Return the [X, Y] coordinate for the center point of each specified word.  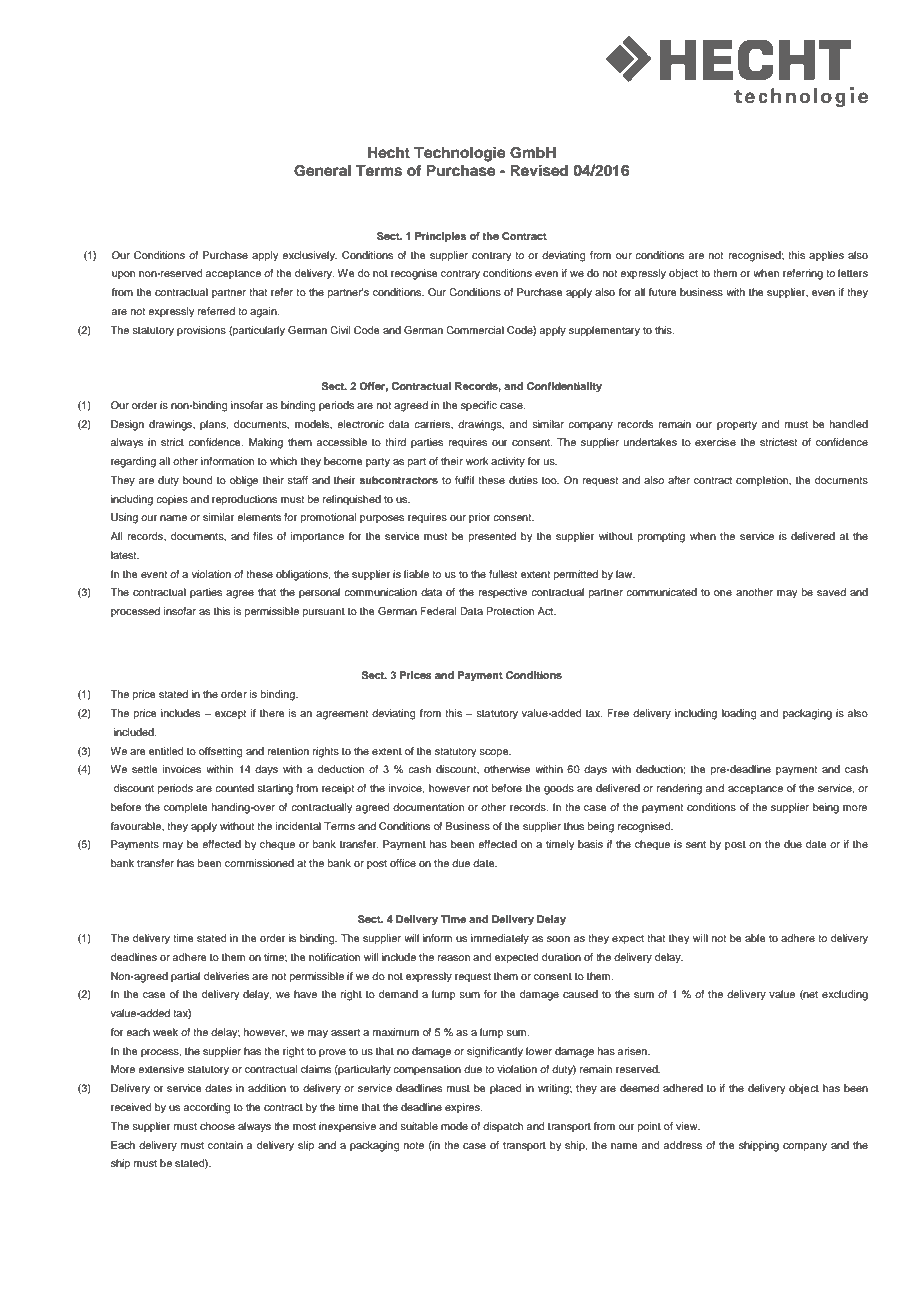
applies [826, 256]
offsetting [220, 752]
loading [739, 714]
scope [495, 753]
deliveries [226, 976]
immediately [500, 939]
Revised [539, 170]
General [322, 171]
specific [479, 406]
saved [831, 592]
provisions [201, 331]
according [207, 1108]
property [737, 426]
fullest [503, 574]
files [263, 536]
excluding [845, 995]
